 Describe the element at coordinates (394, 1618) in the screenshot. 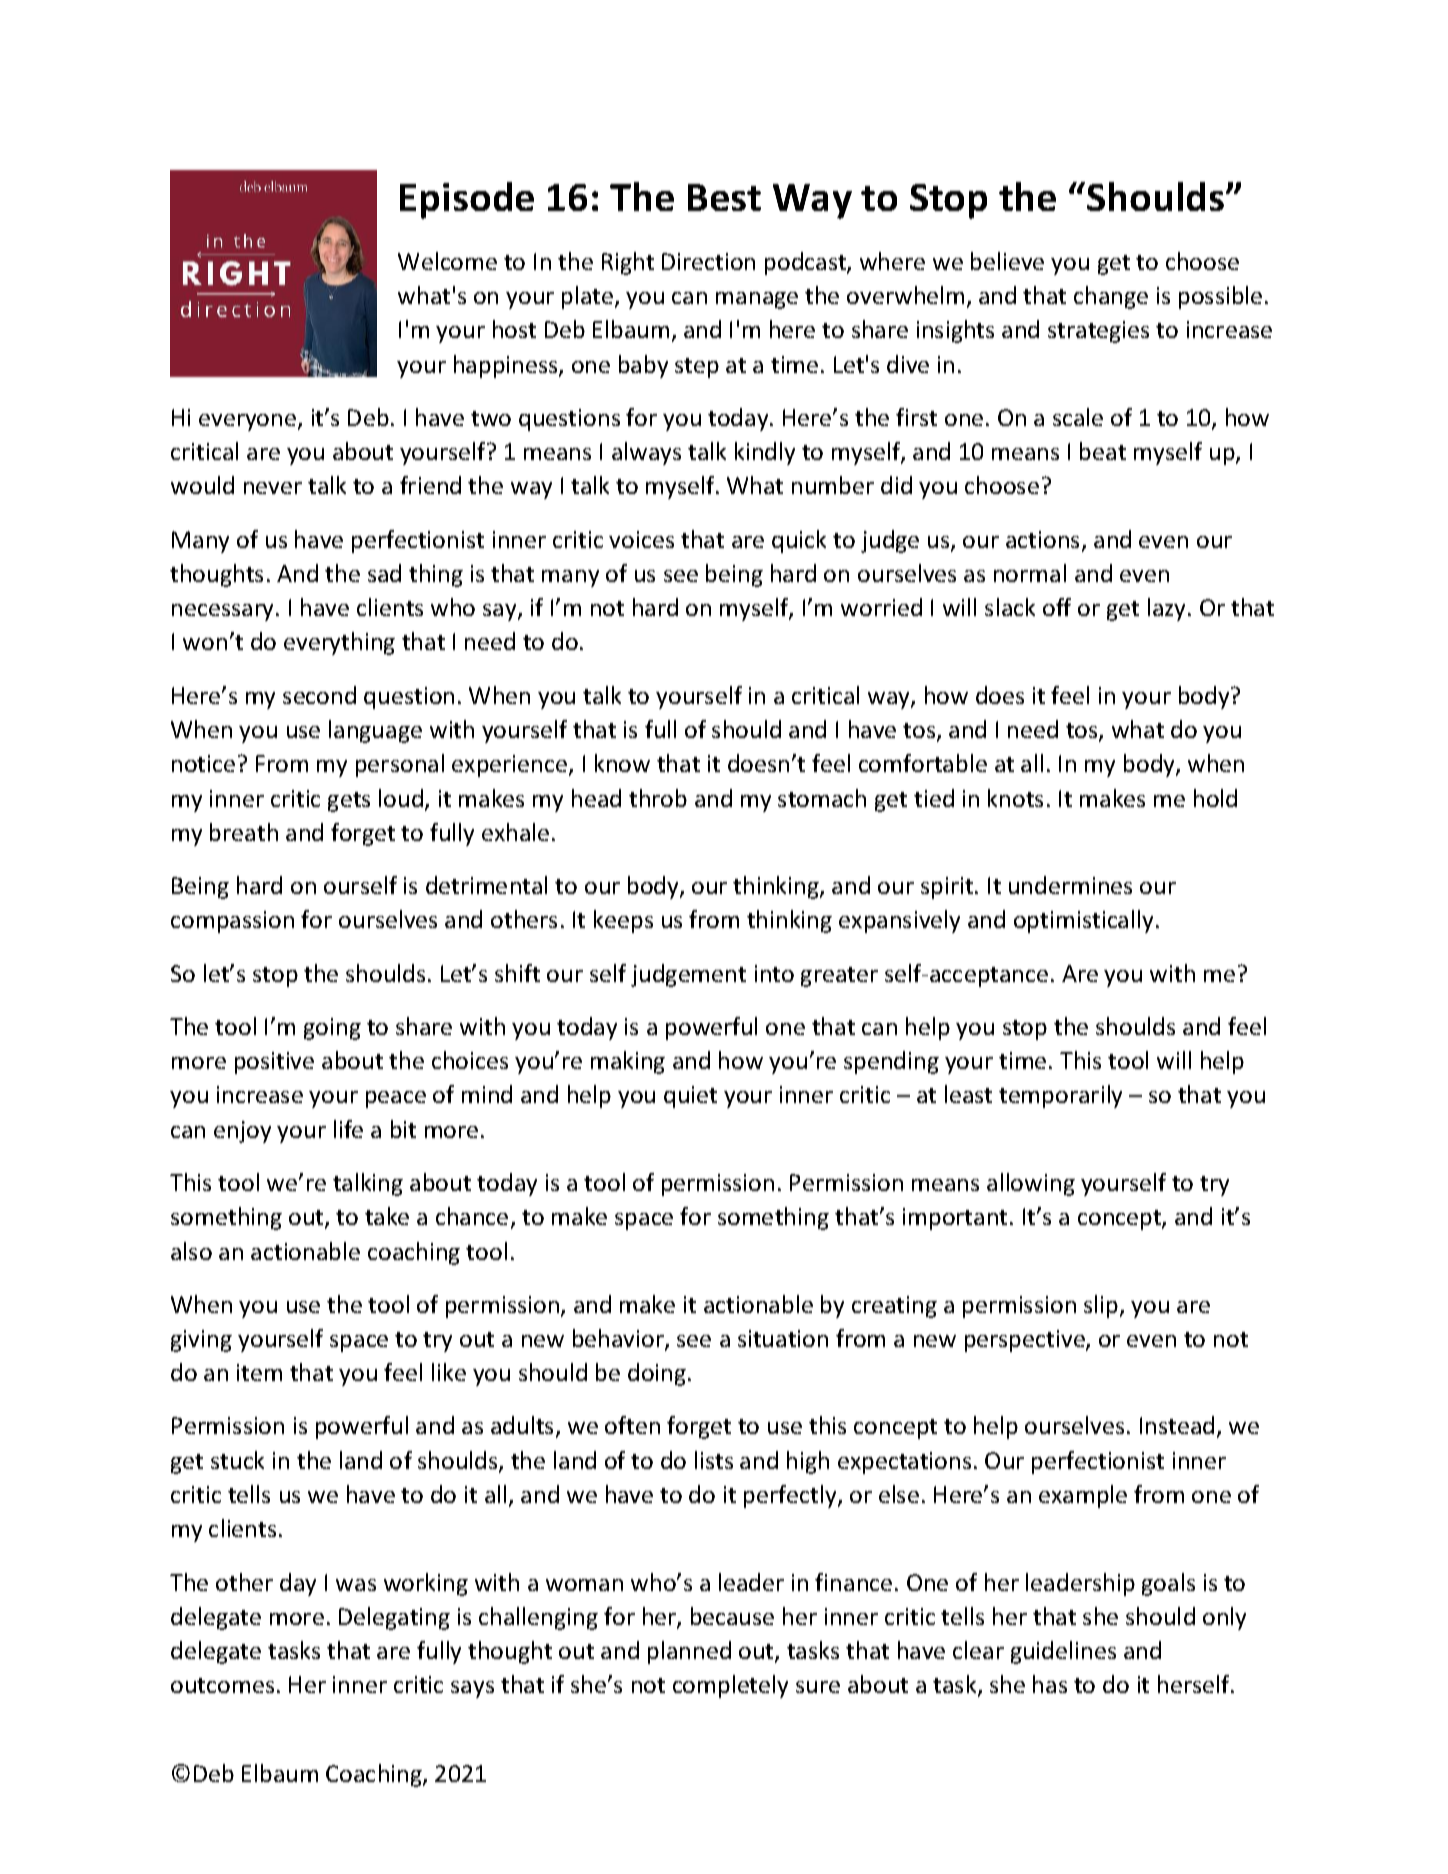

I see `Delegating` at that location.
